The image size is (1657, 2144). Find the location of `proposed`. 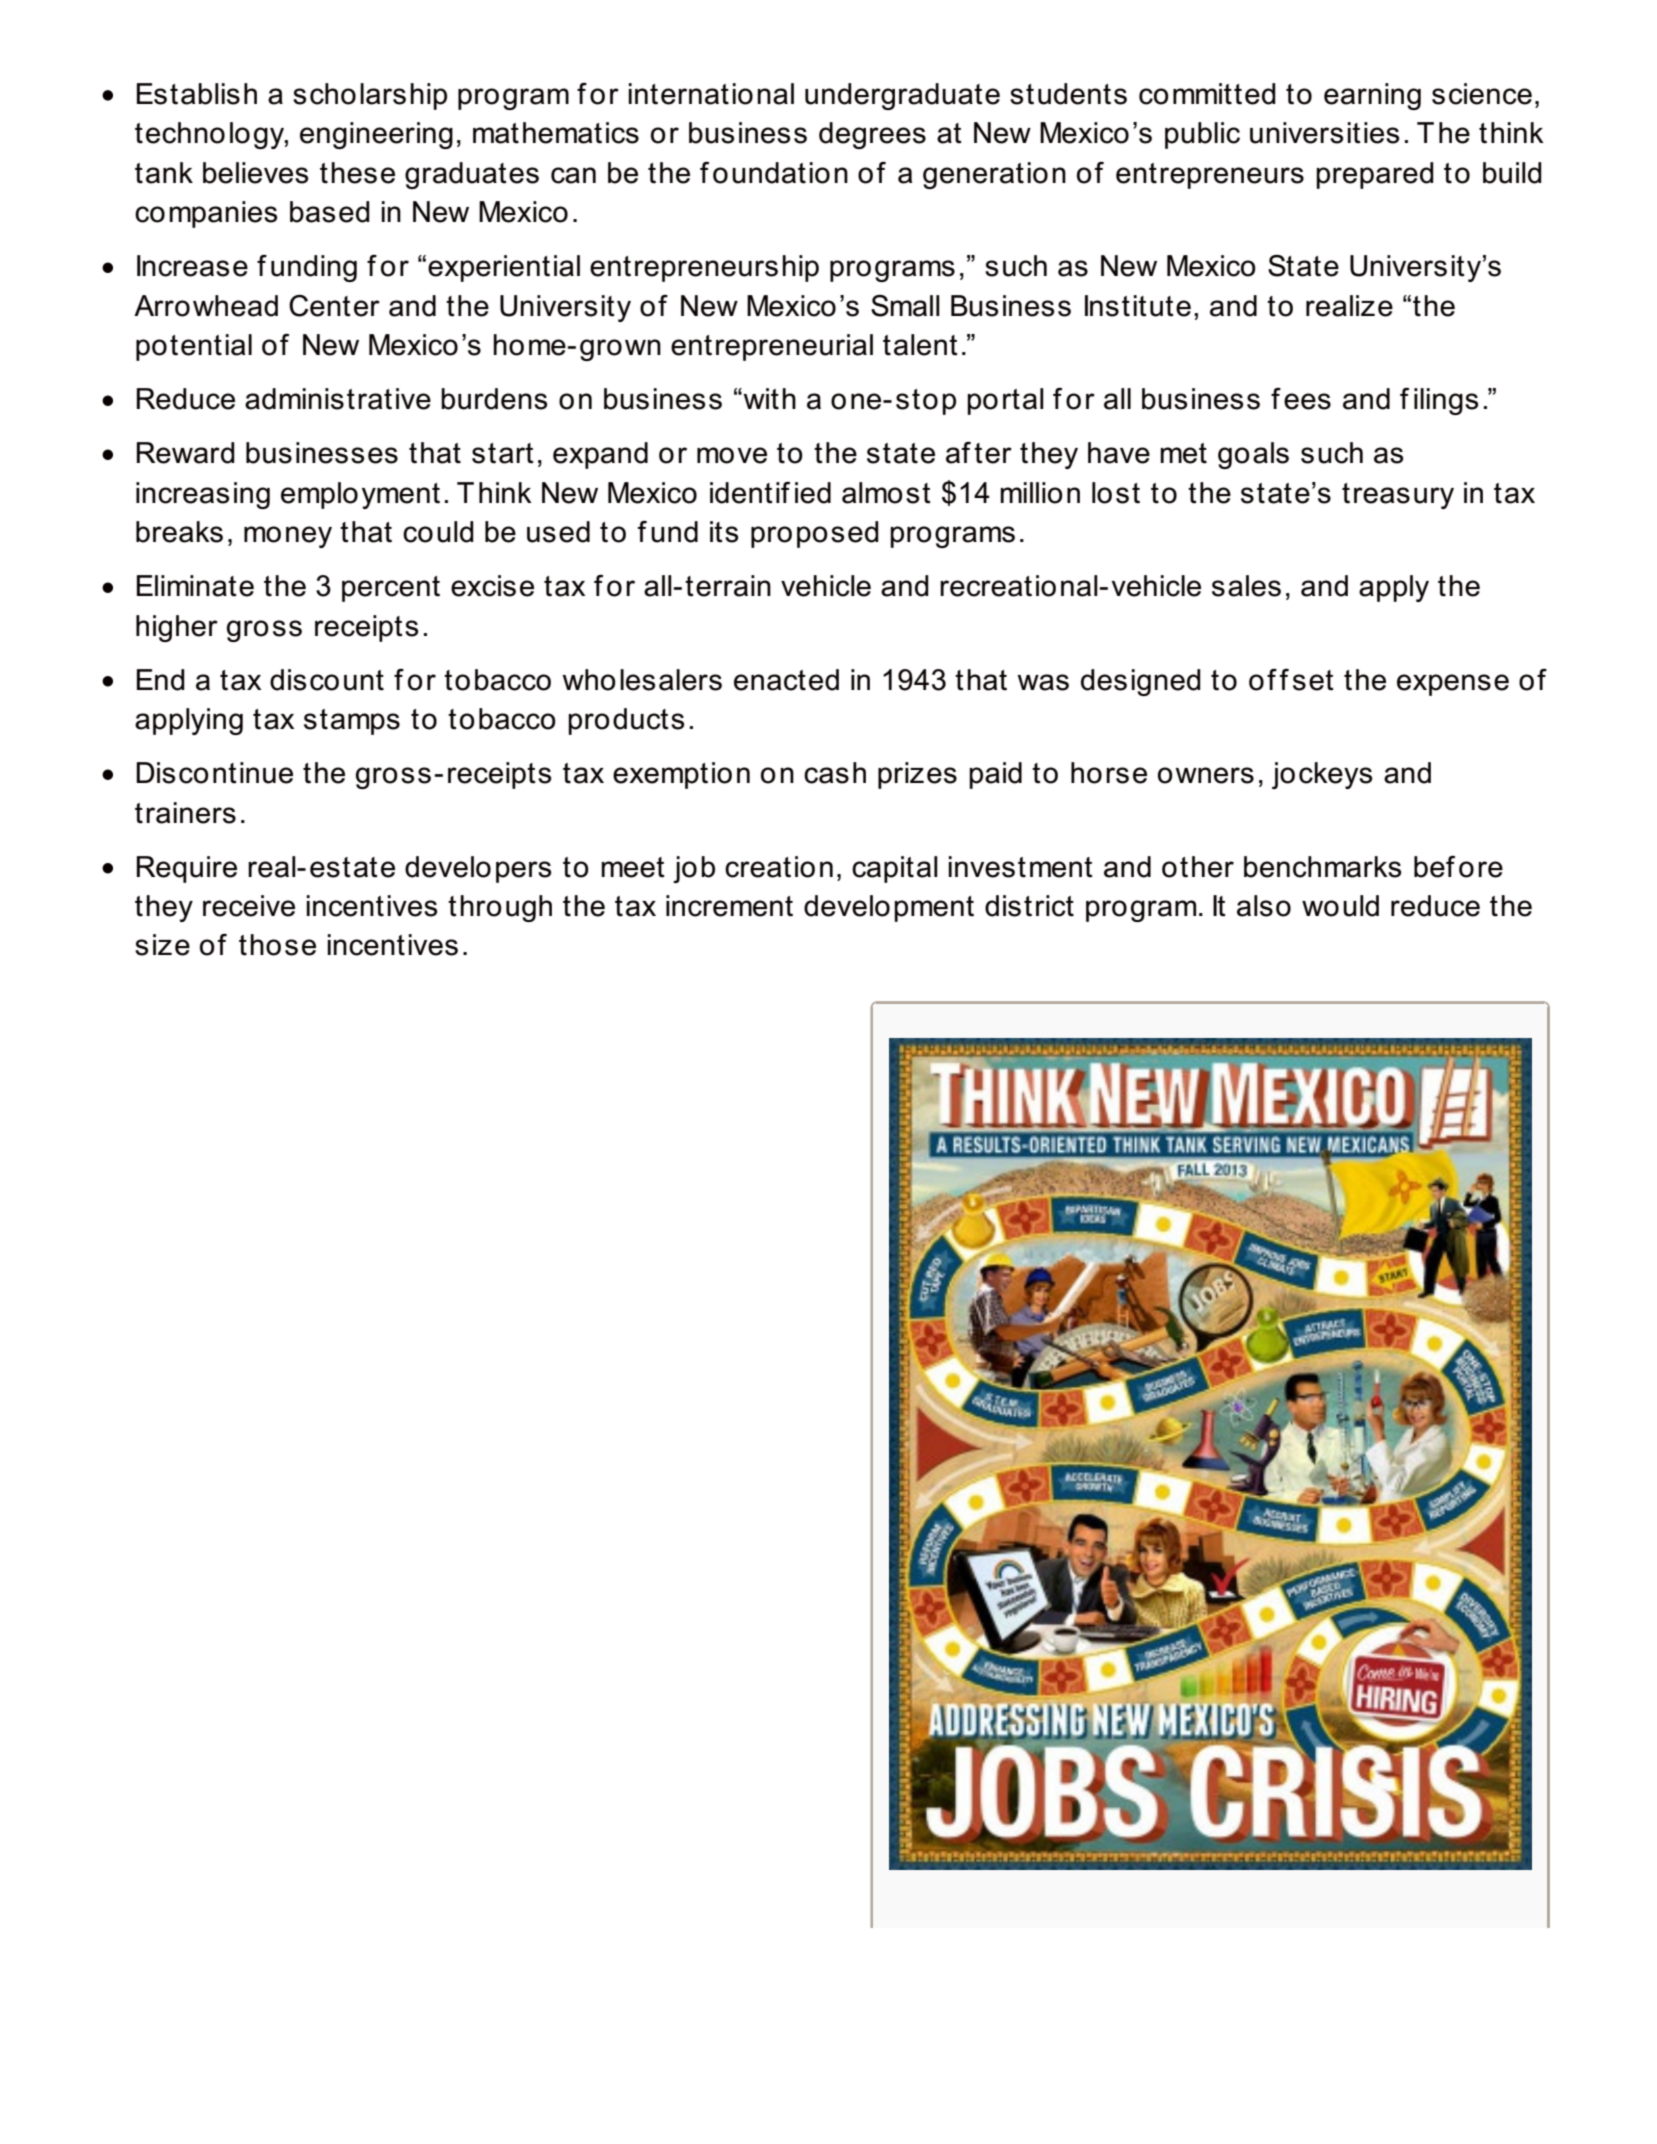

proposed is located at coordinates (815, 534).
